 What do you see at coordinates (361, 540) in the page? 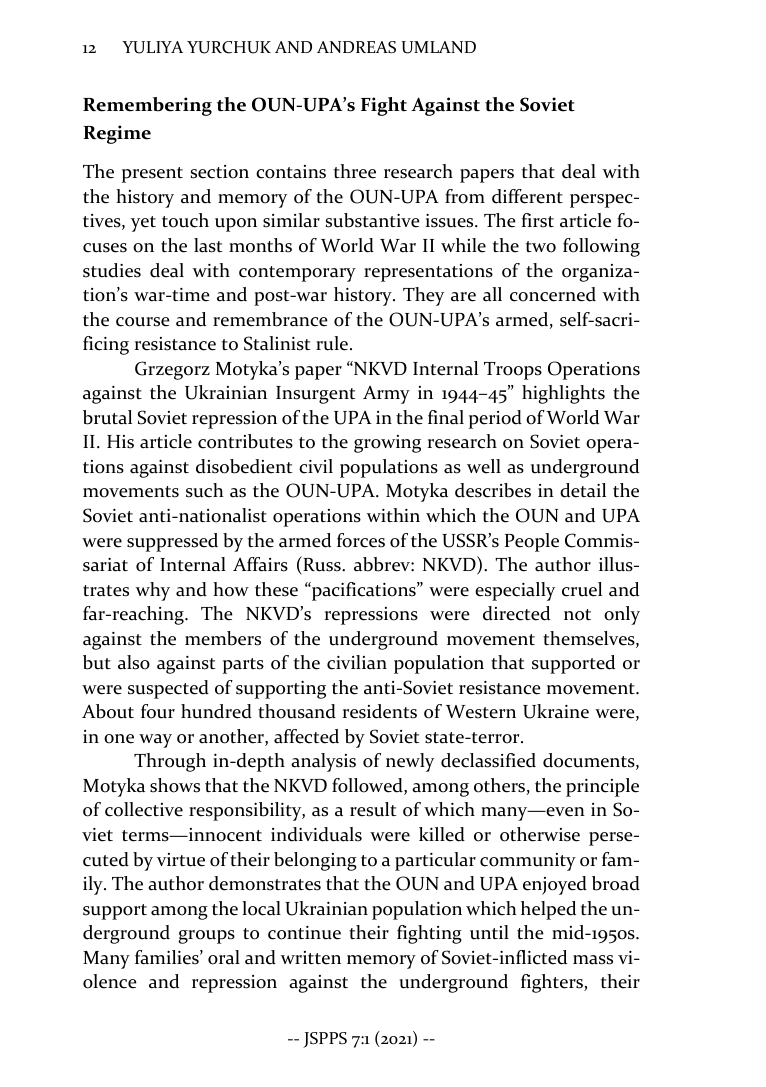
I see `forces` at bounding box center [361, 540].
